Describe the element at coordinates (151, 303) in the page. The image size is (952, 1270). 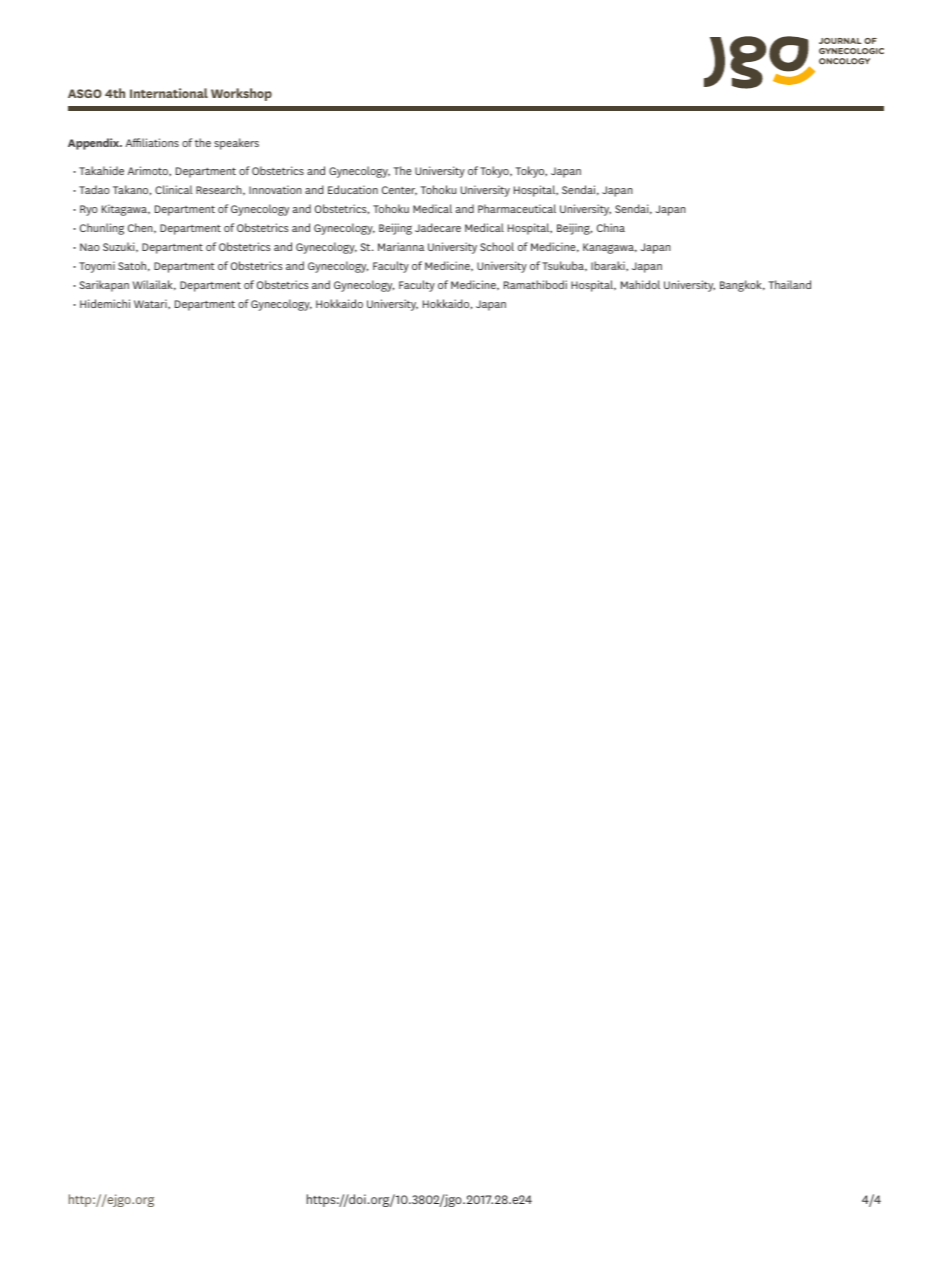
I see `Watari` at that location.
